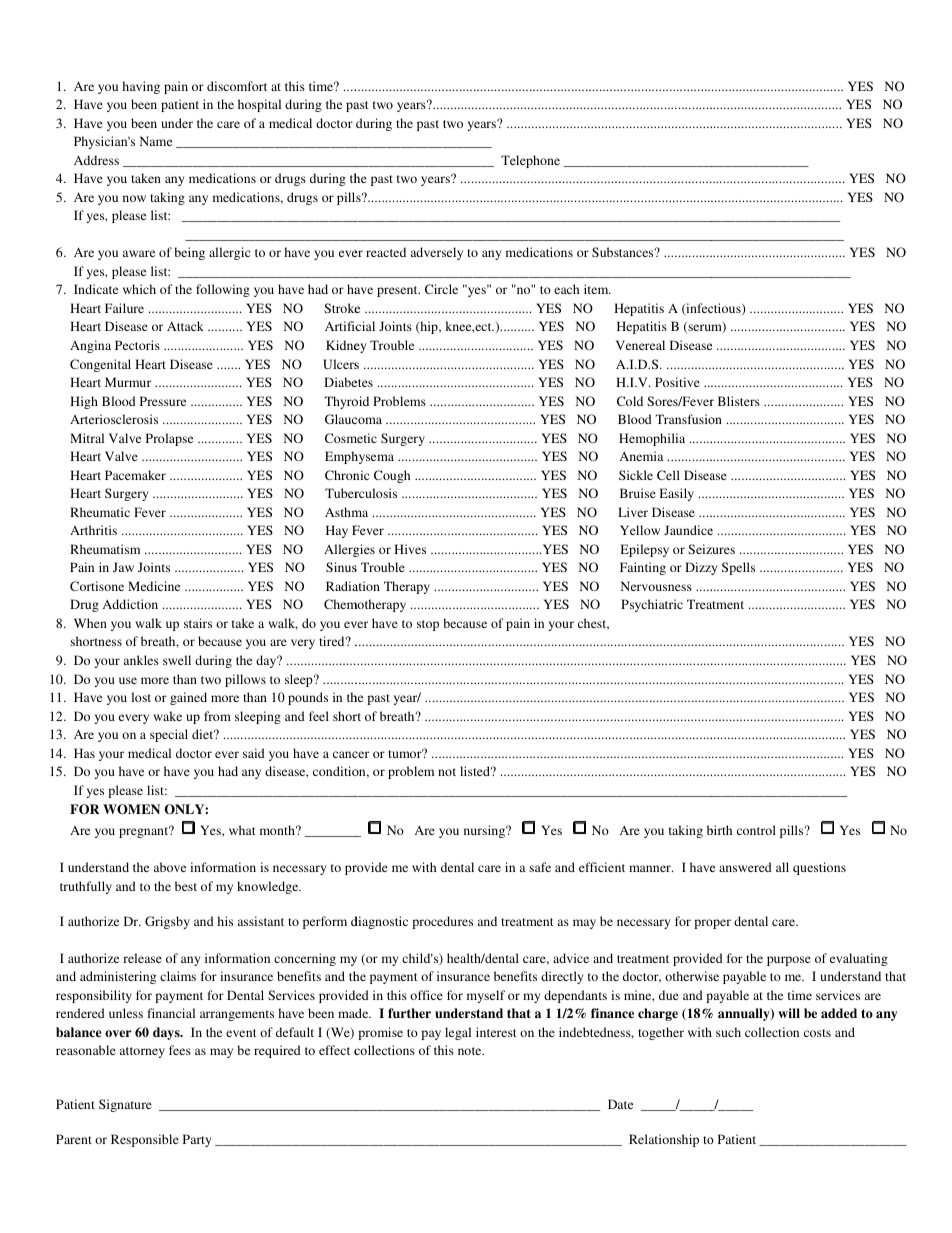  I want to click on Date, so click(620, 1104).
